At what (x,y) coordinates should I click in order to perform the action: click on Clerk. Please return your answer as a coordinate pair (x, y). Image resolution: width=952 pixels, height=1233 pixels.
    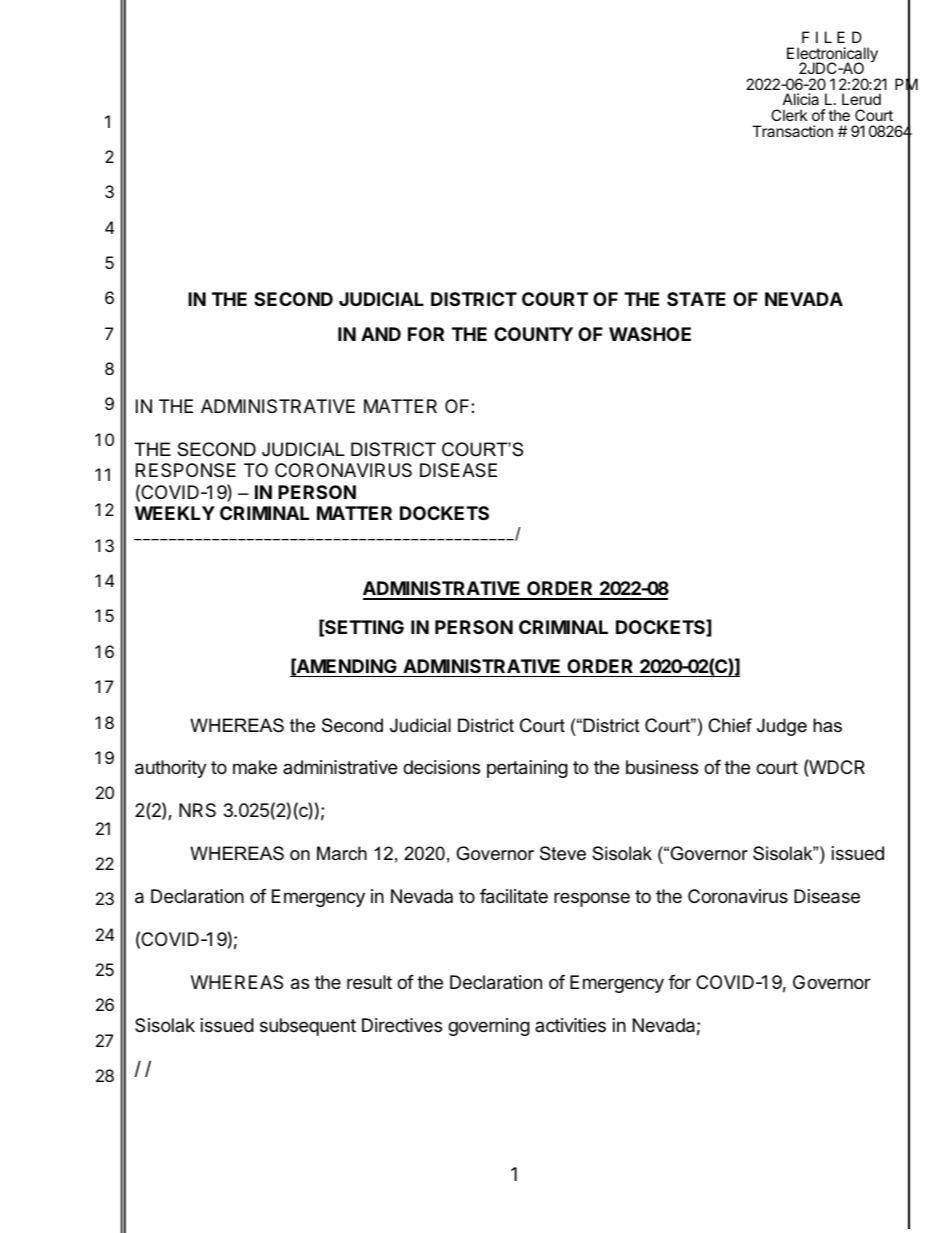
    Looking at the image, I should click on (789, 115).
